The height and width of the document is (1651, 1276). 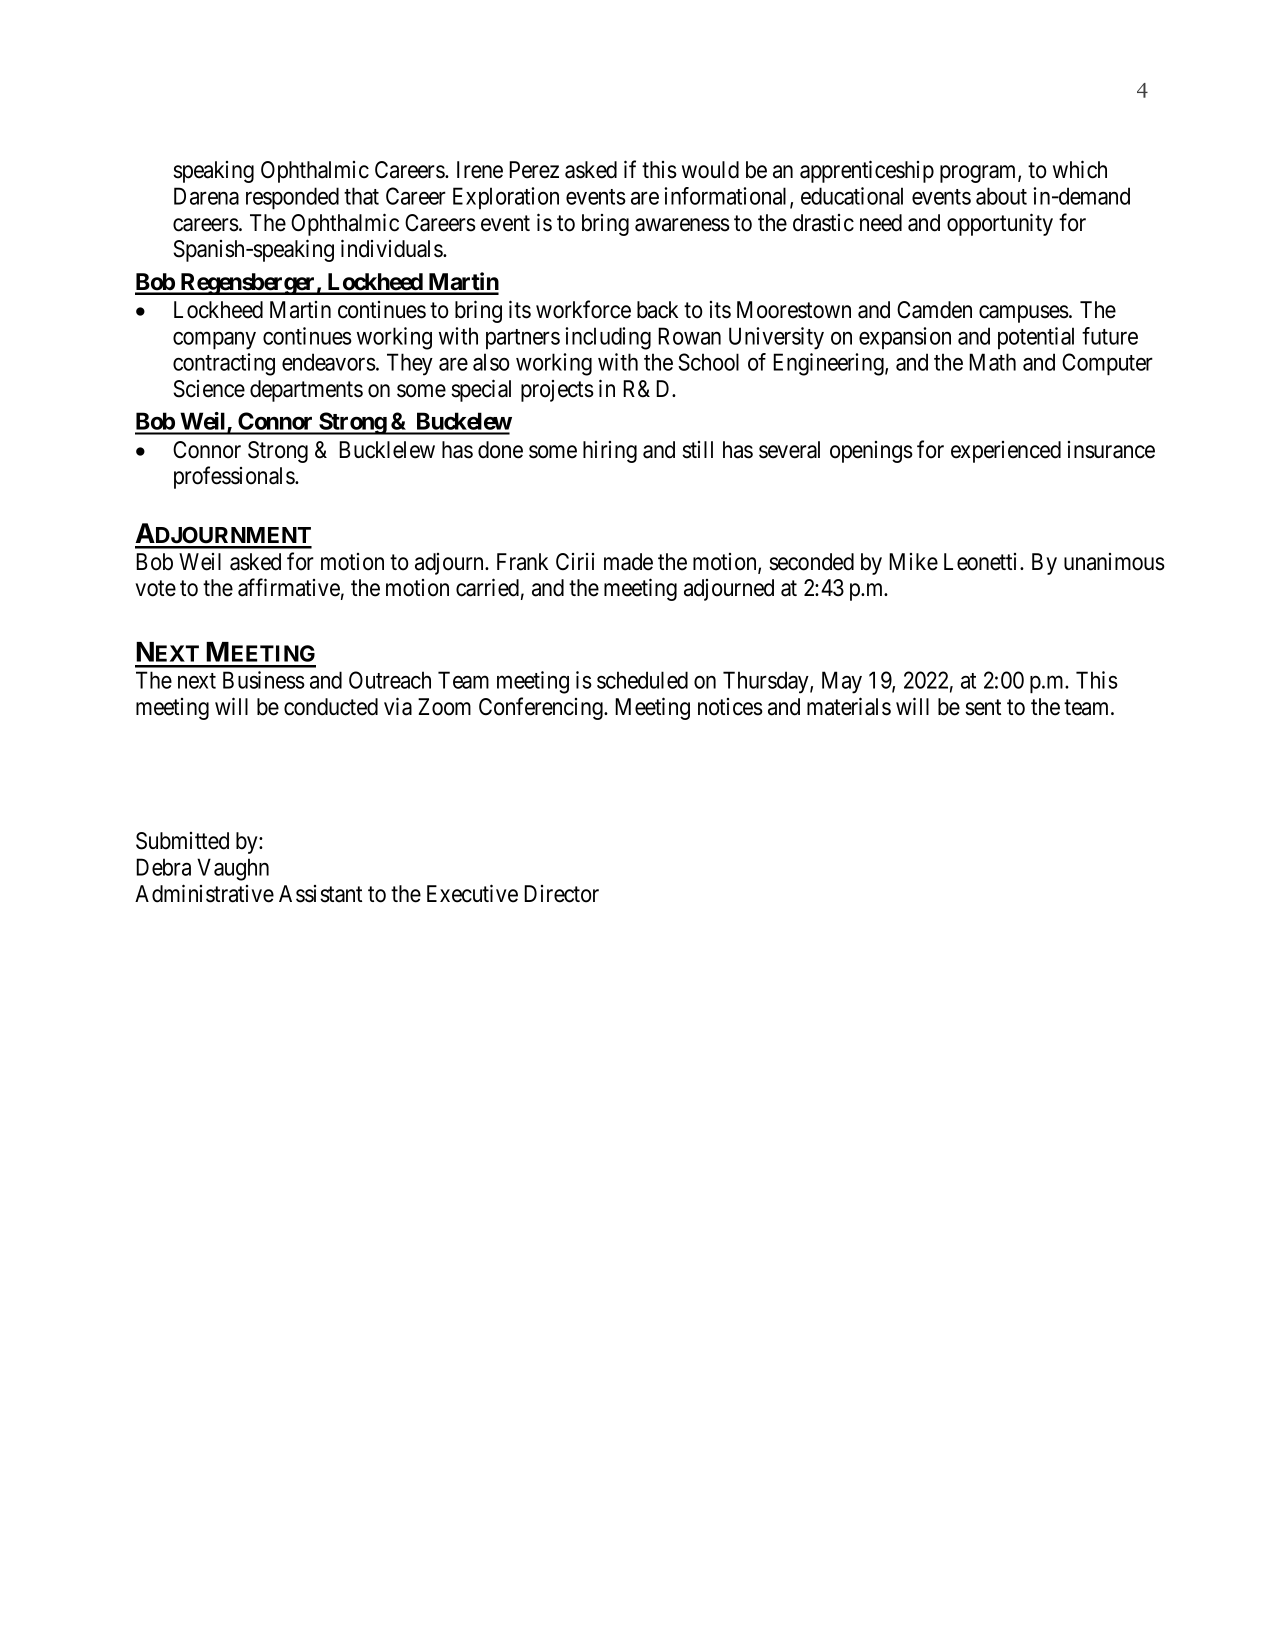 What do you see at coordinates (727, 197) in the document?
I see `informational` at bounding box center [727, 197].
